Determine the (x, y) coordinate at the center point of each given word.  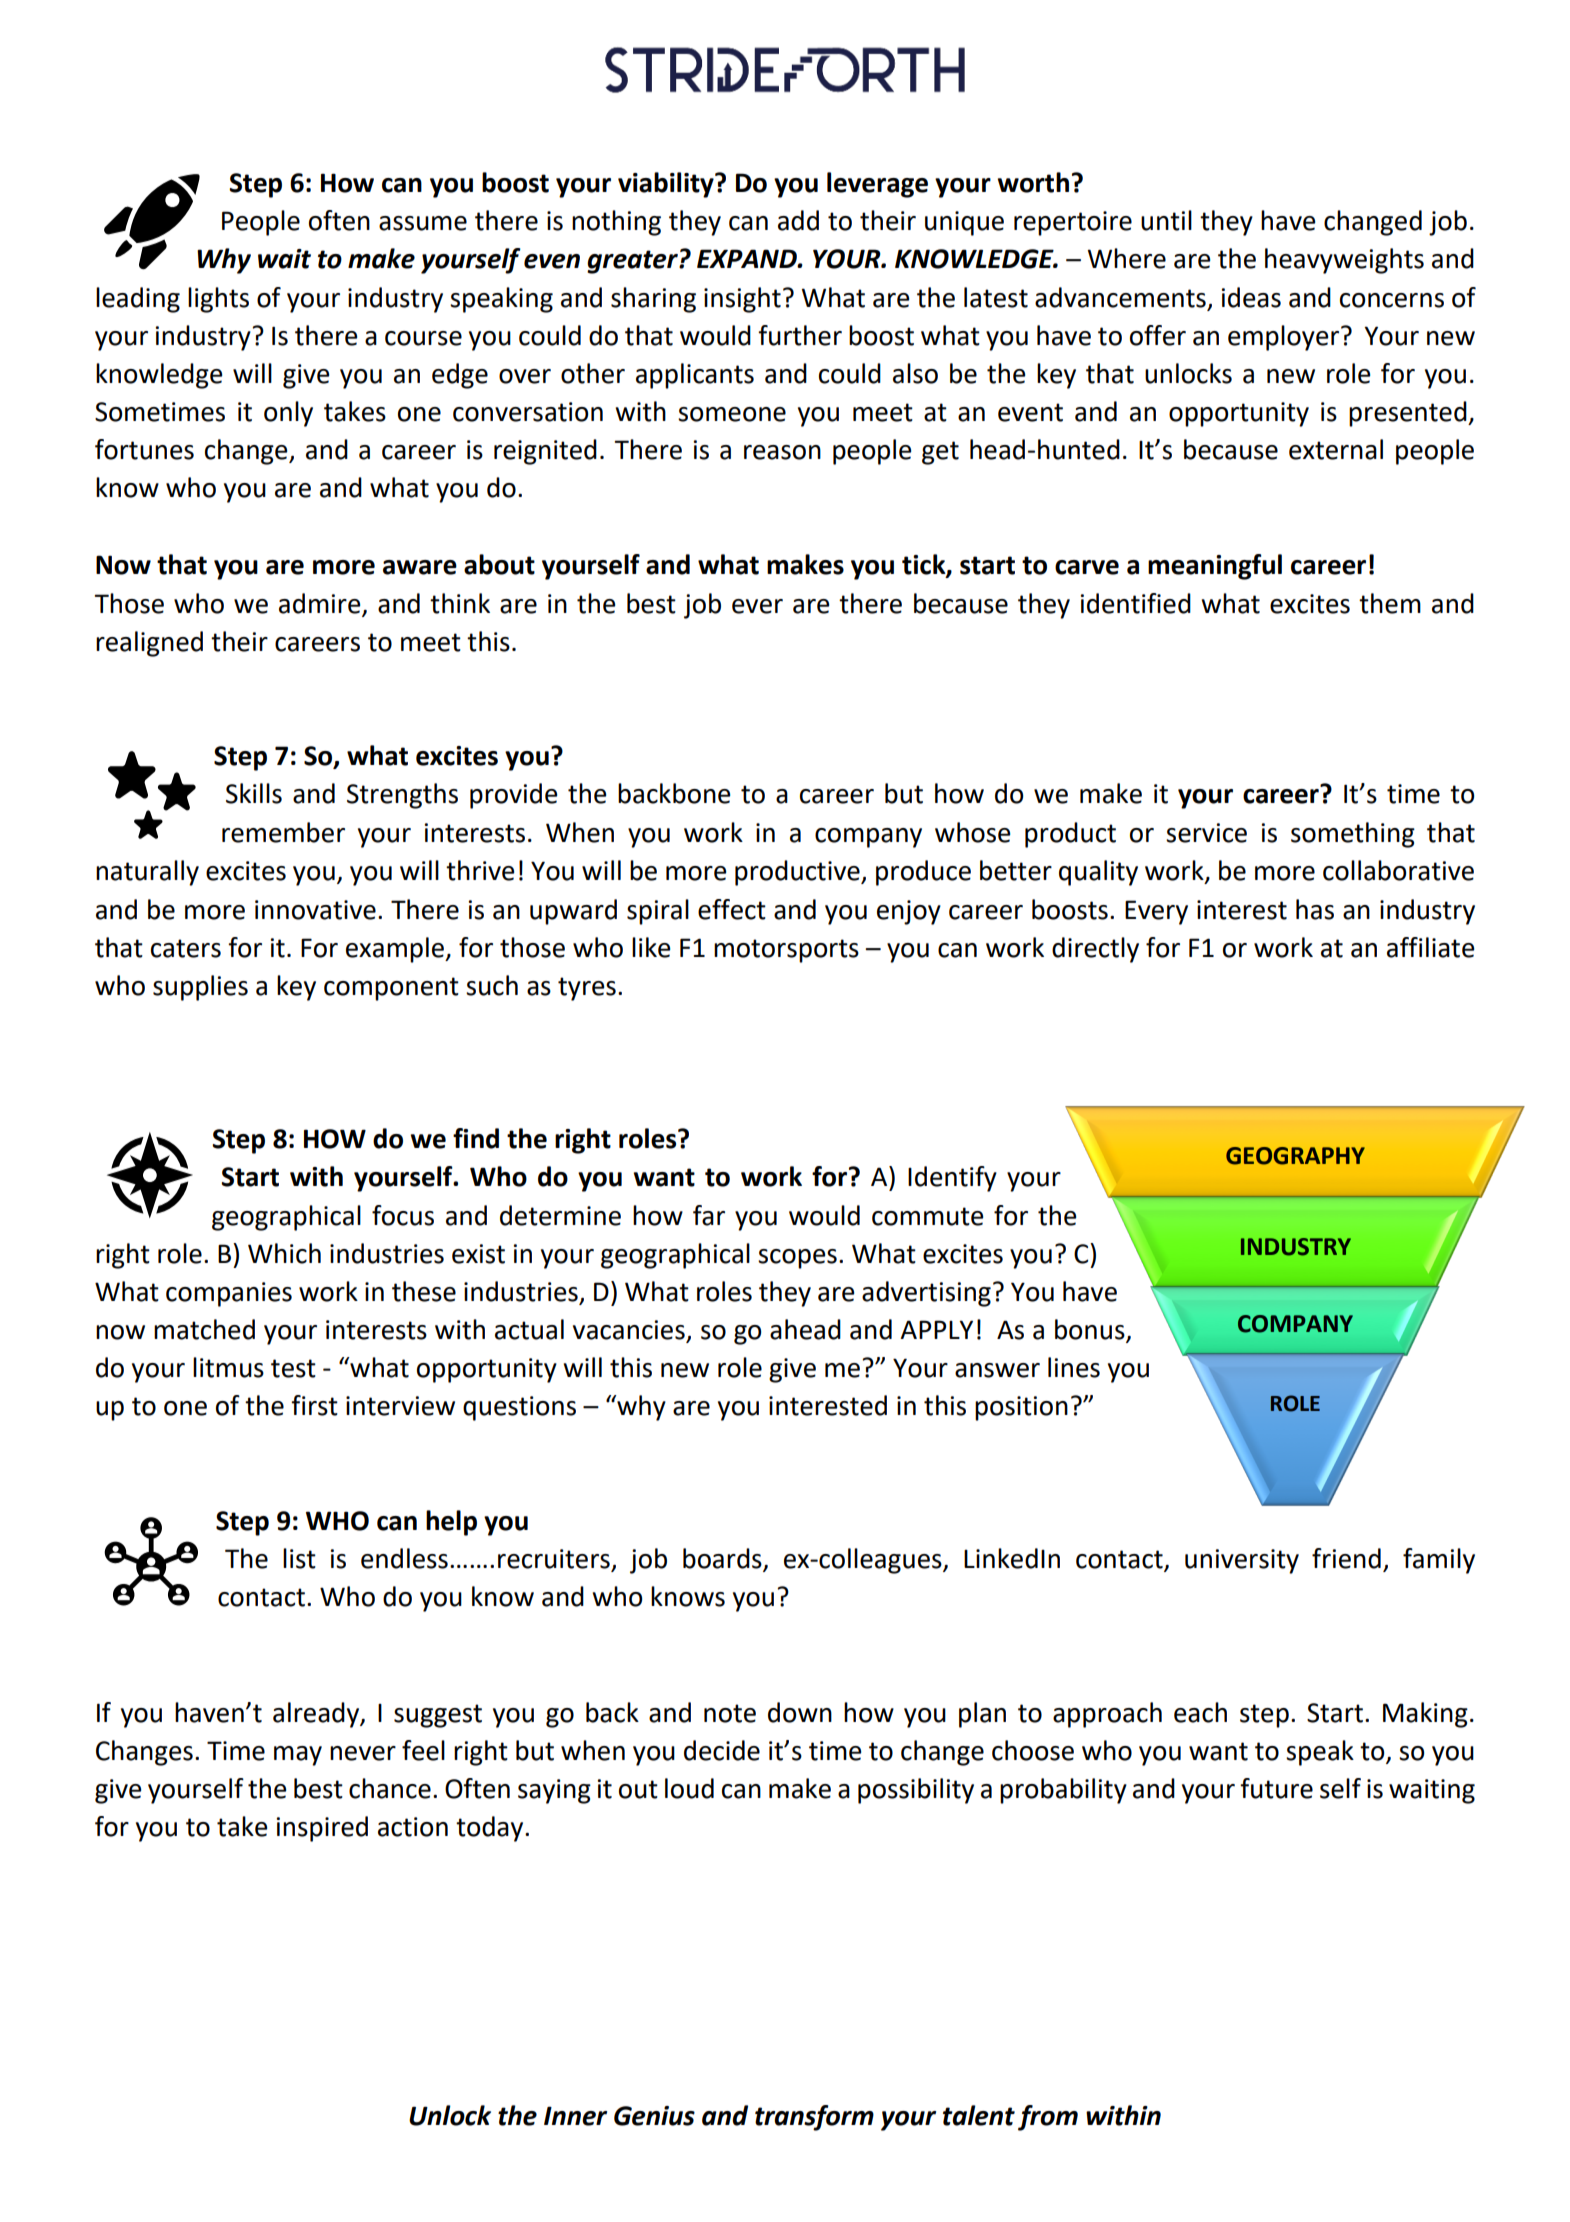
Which (284, 1253)
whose (973, 832)
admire (320, 603)
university (1242, 1561)
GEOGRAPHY (1295, 1156)
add (798, 220)
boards (723, 1559)
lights (218, 300)
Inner (575, 2116)
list (299, 1558)
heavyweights (1344, 261)
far (709, 1215)
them (1390, 603)
